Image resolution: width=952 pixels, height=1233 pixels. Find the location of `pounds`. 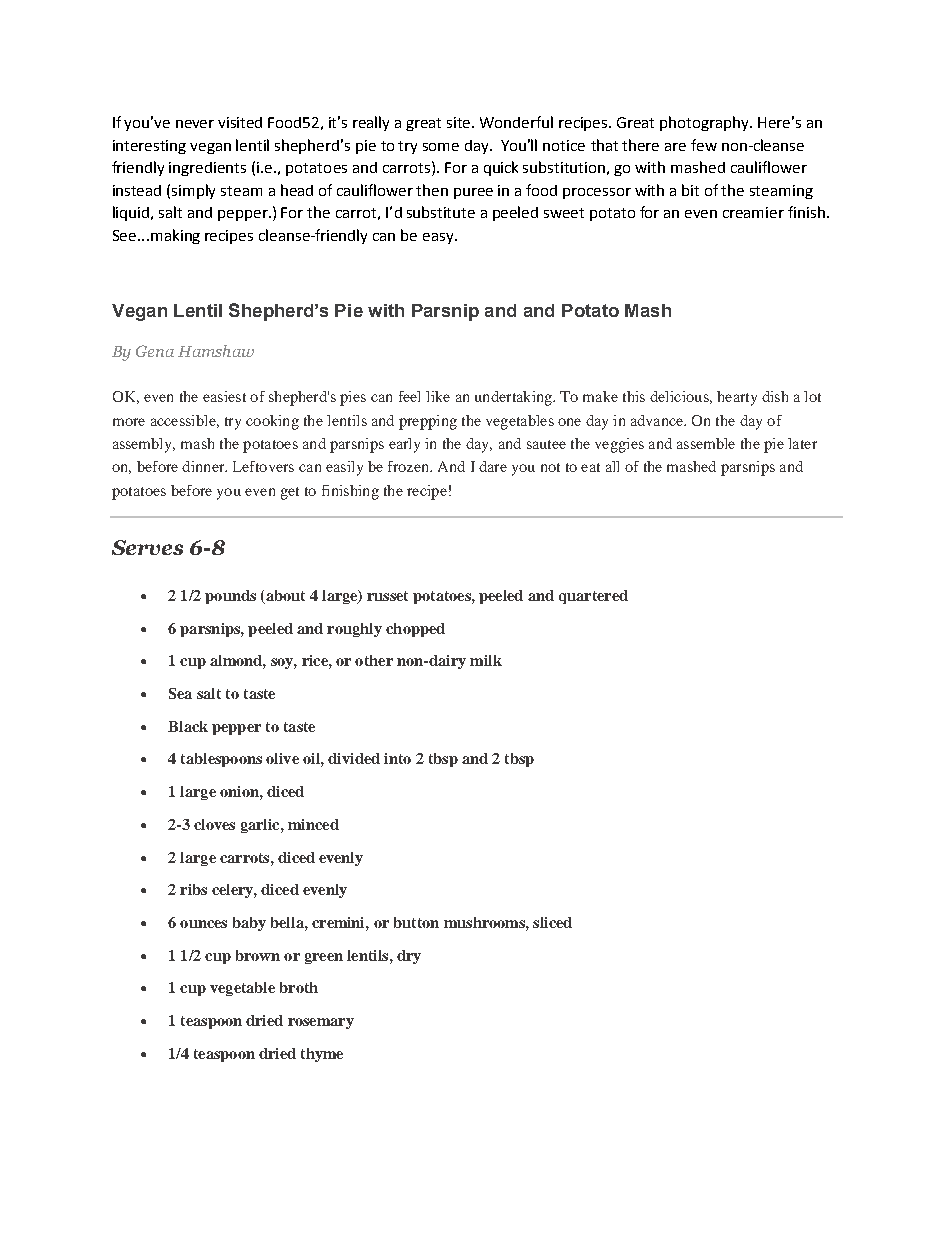

pounds is located at coordinates (230, 597).
